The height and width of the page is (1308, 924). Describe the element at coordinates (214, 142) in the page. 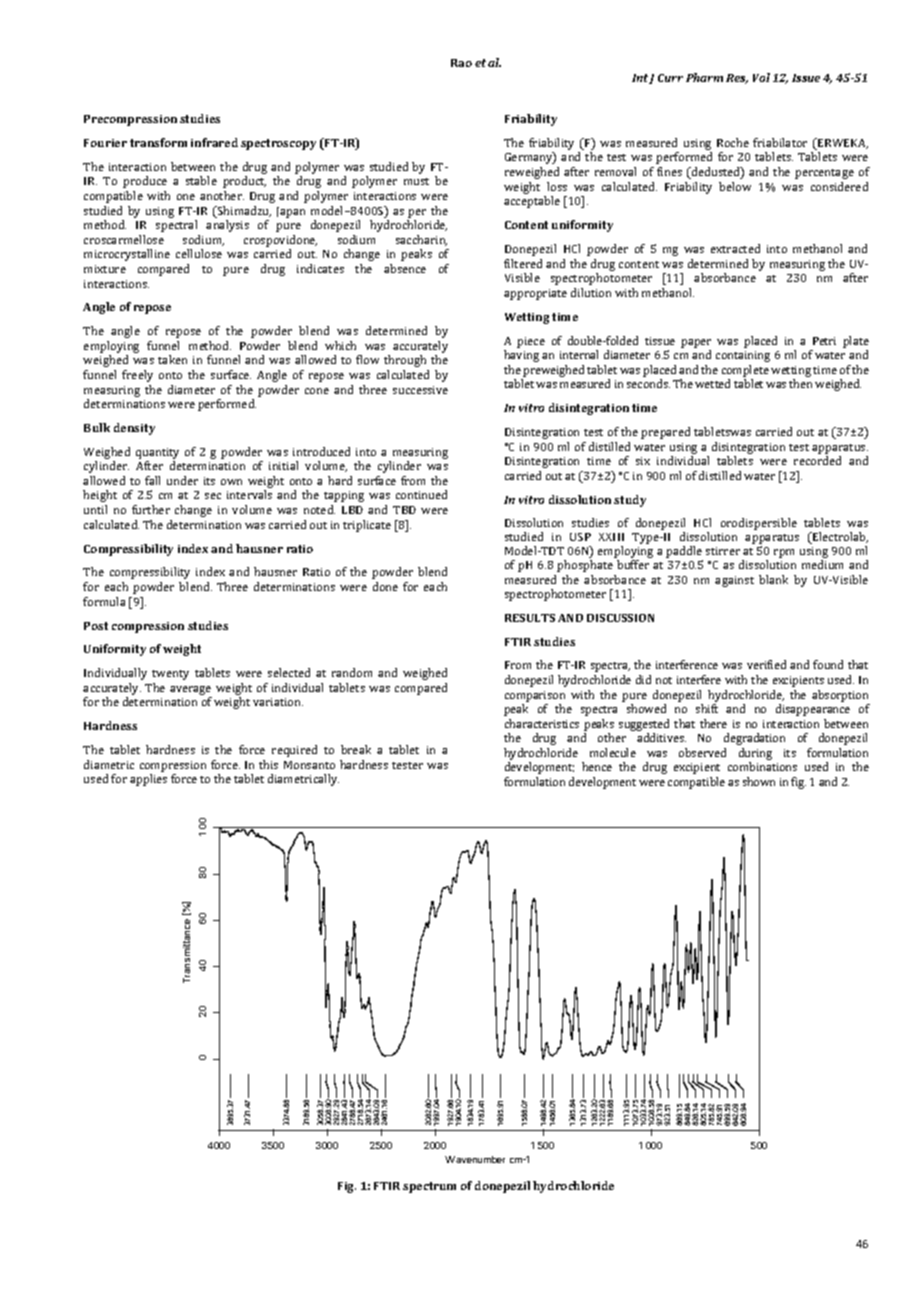

I see `infrared` at that location.
